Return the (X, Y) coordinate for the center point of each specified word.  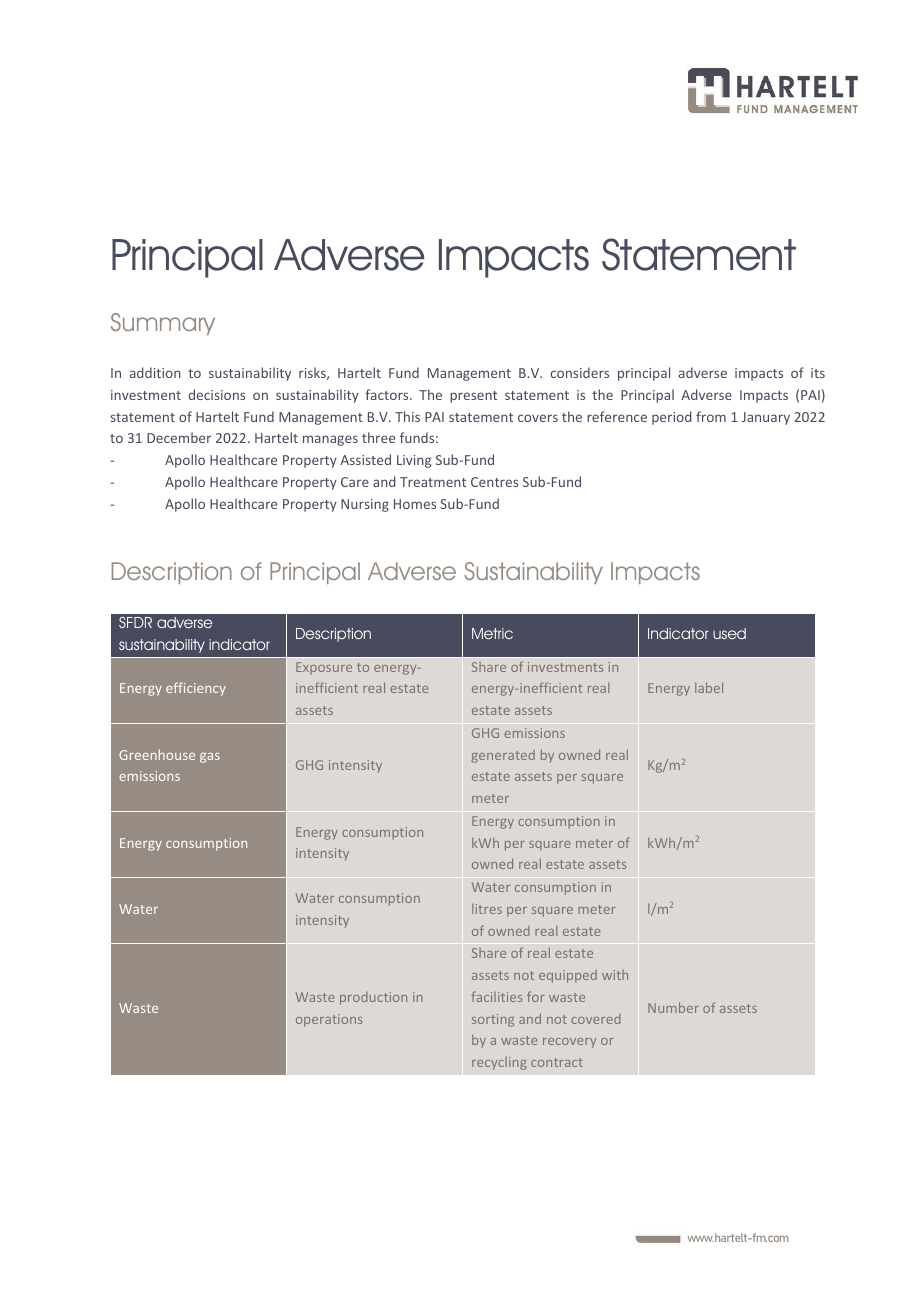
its (818, 373)
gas (210, 758)
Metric (492, 633)
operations (329, 1020)
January (766, 418)
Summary (163, 324)
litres (487, 909)
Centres (494, 482)
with (615, 975)
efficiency (196, 689)
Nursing (365, 505)
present (473, 397)
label (709, 687)
